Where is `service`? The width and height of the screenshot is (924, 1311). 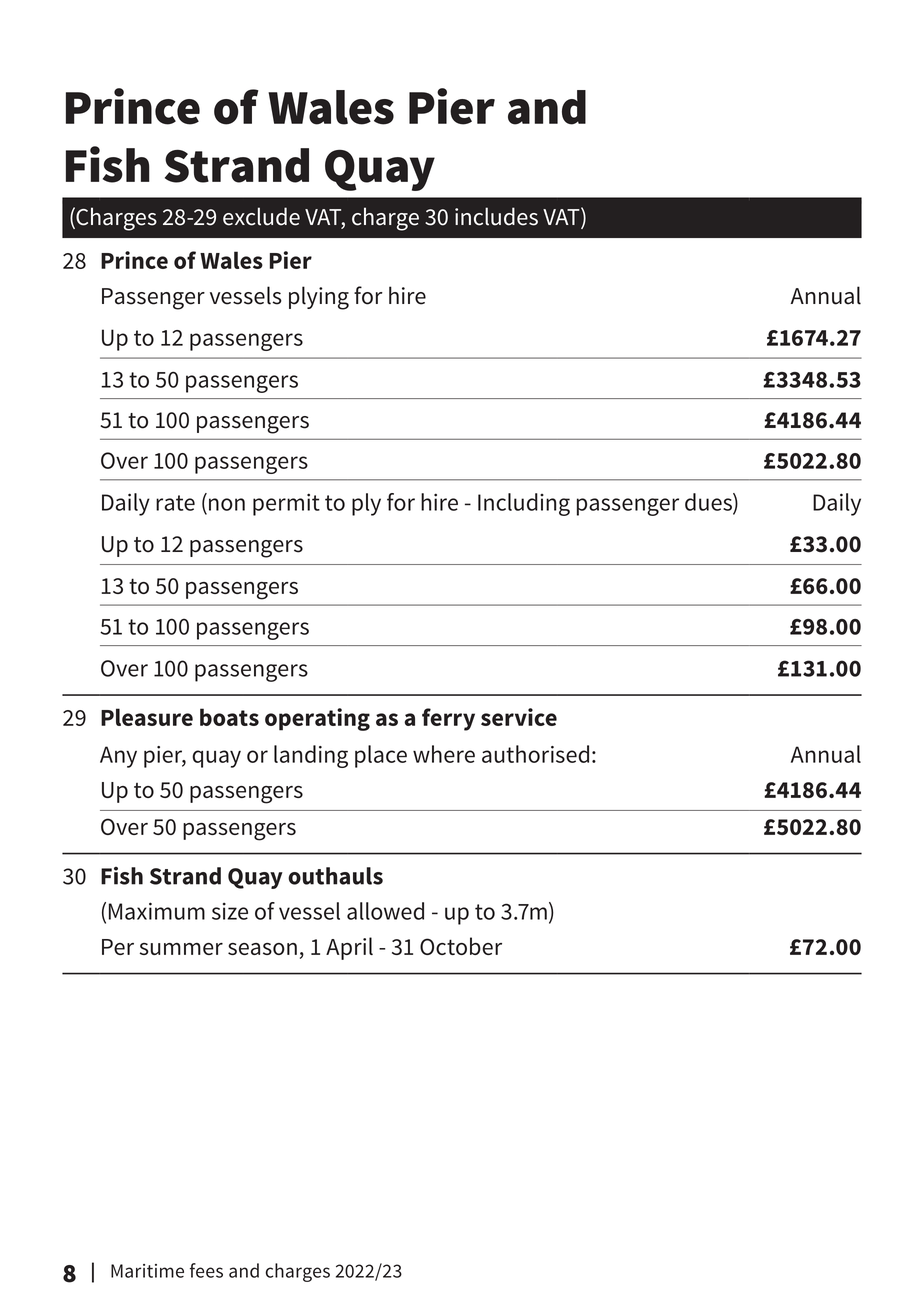 service is located at coordinates (519, 717).
